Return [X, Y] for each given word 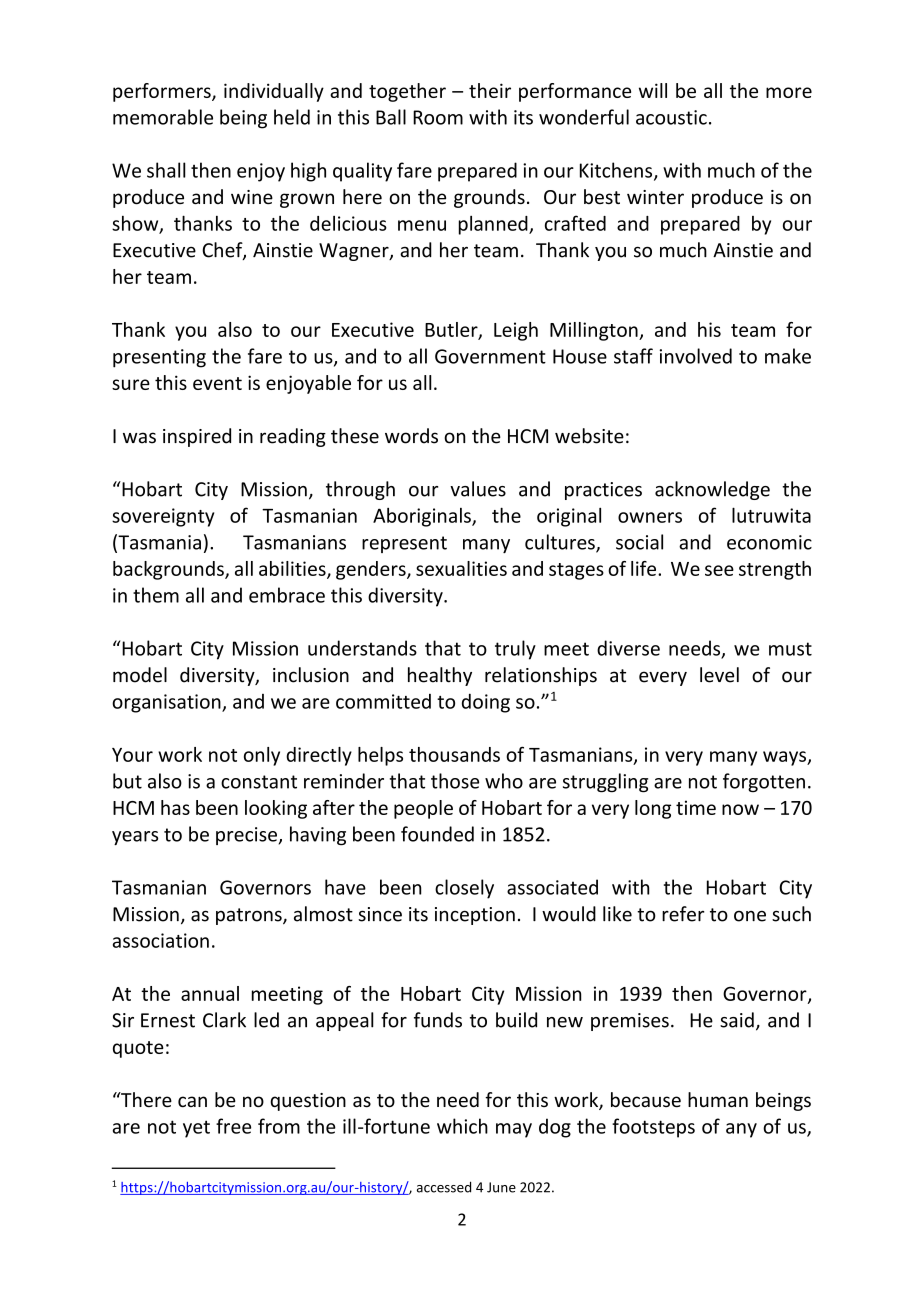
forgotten [764, 782]
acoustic [671, 117]
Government [490, 356]
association [161, 940]
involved [696, 356]
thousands [454, 754]
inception [475, 916]
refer [683, 914]
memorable [163, 117]
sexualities [461, 568]
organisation [167, 703]
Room [438, 117]
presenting [159, 358]
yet [196, 1129]
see [719, 570]
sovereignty [163, 517]
